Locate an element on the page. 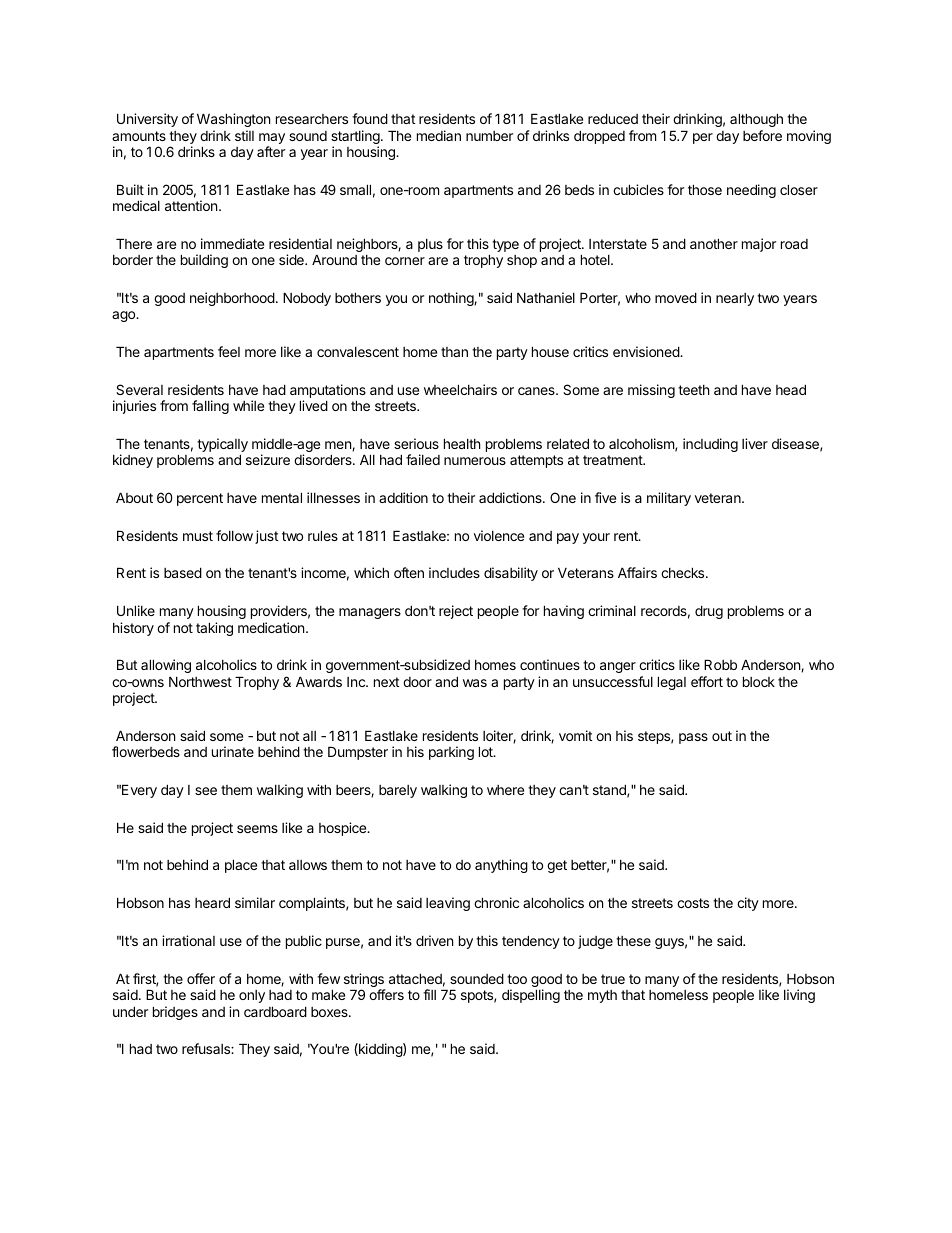  health is located at coordinates (462, 443).
